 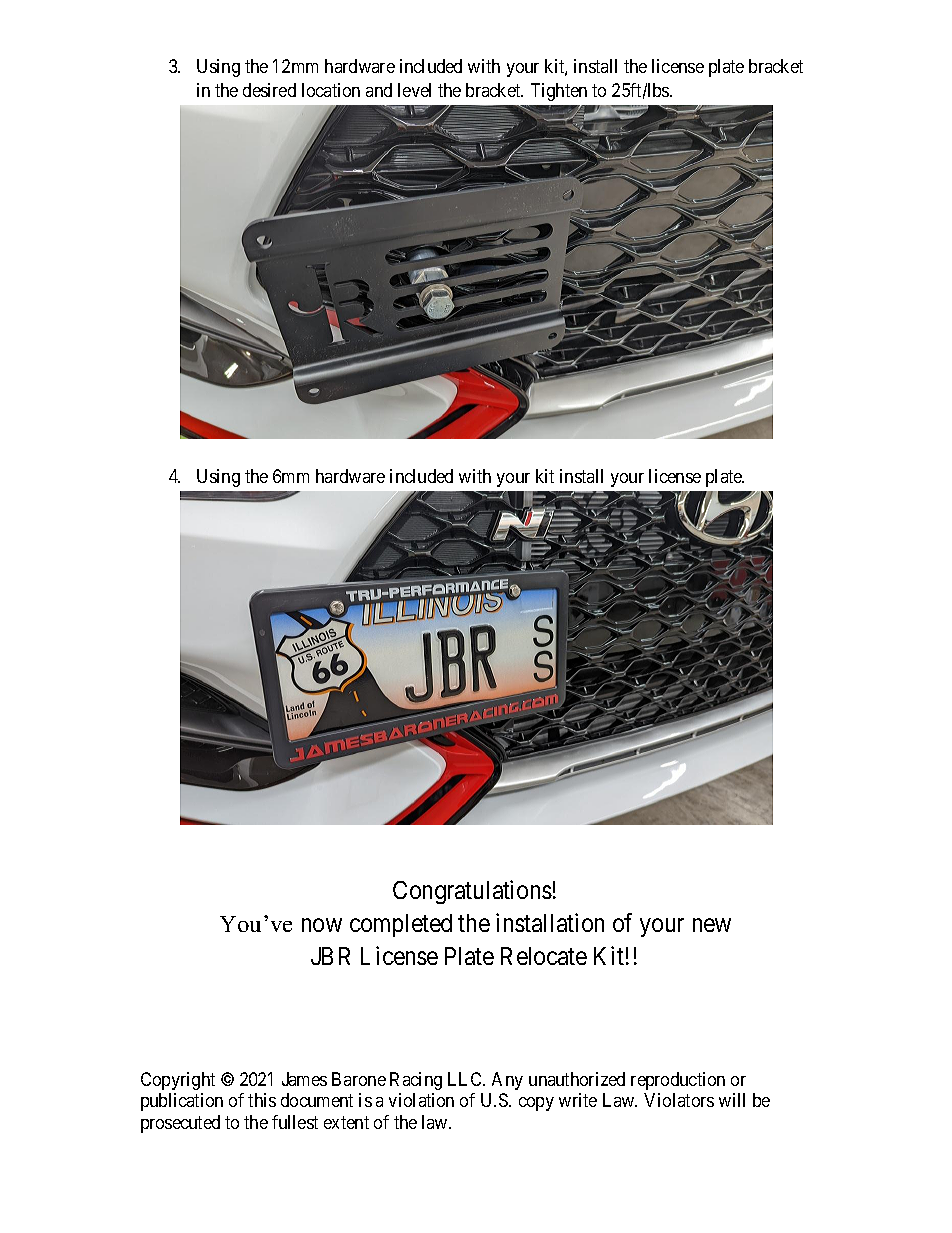 I want to click on Relocate, so click(x=544, y=956).
